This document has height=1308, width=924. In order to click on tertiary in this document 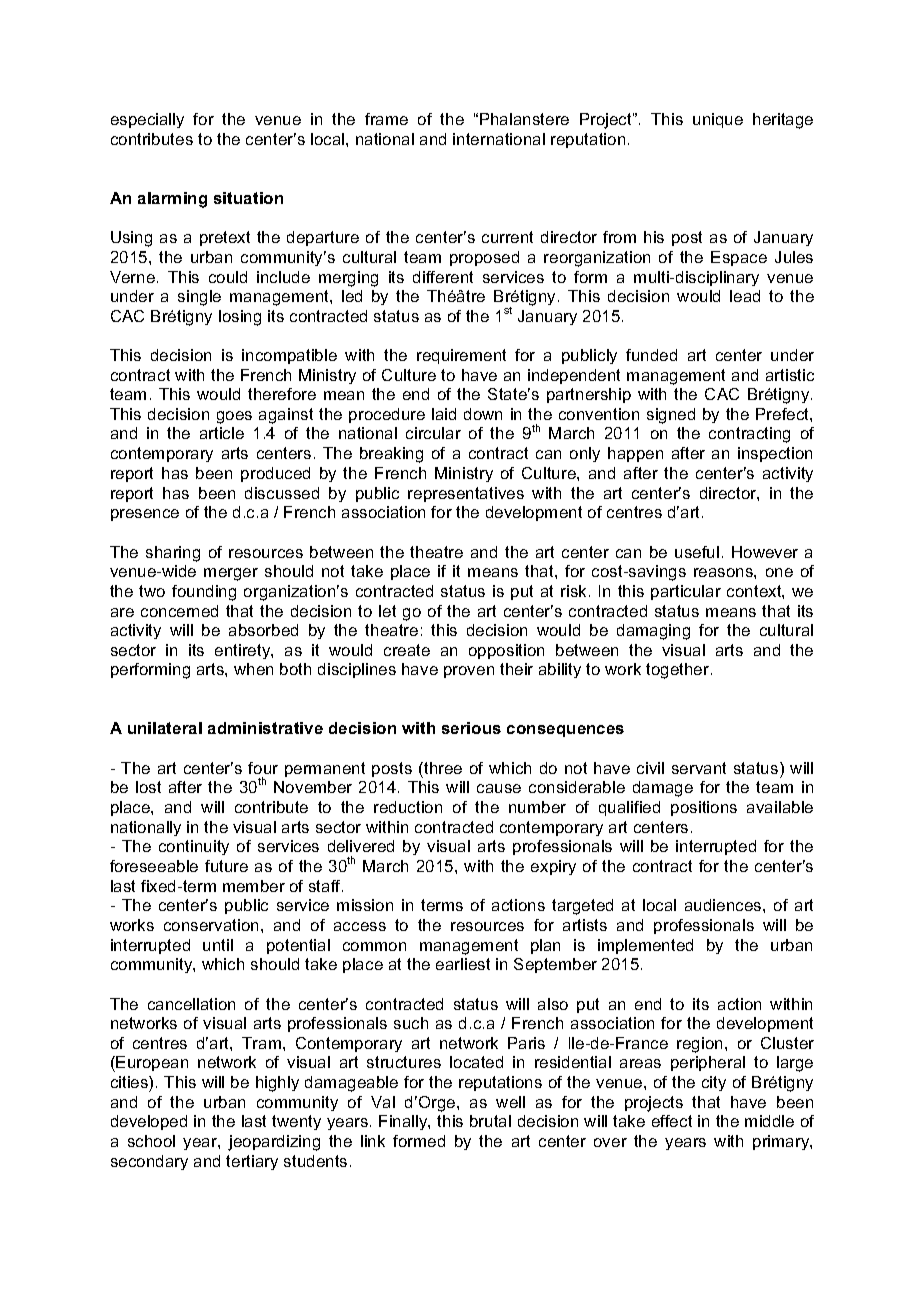, I will do `click(252, 1162)`.
